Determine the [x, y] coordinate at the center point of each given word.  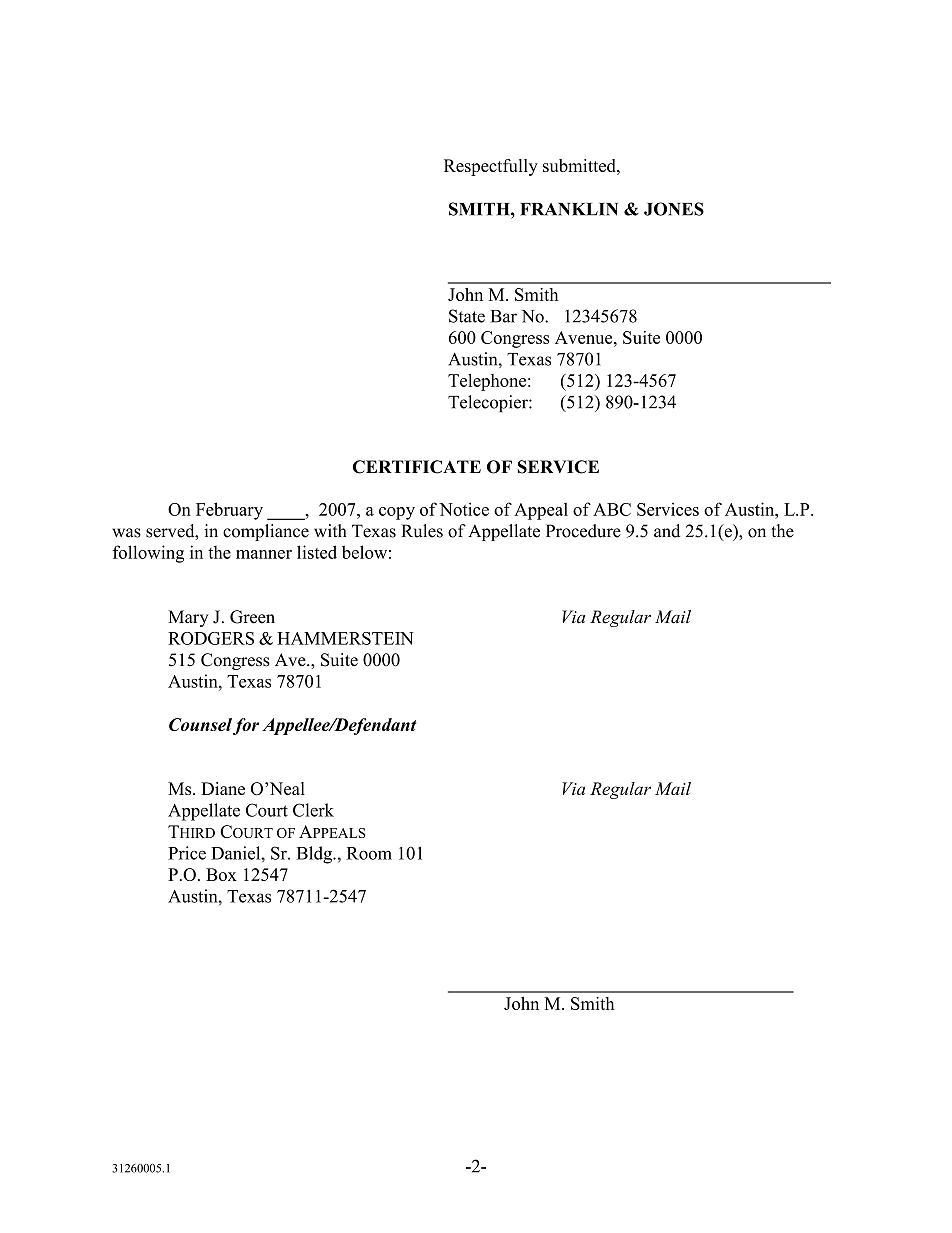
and [667, 531]
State [467, 316]
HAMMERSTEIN [345, 638]
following [148, 554]
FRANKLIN [569, 209]
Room [369, 853]
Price [187, 853]
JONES [674, 209]
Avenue [585, 337]
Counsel [200, 724]
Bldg [316, 855]
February [229, 511]
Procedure [583, 531]
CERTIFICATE [417, 467]
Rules [422, 531]
